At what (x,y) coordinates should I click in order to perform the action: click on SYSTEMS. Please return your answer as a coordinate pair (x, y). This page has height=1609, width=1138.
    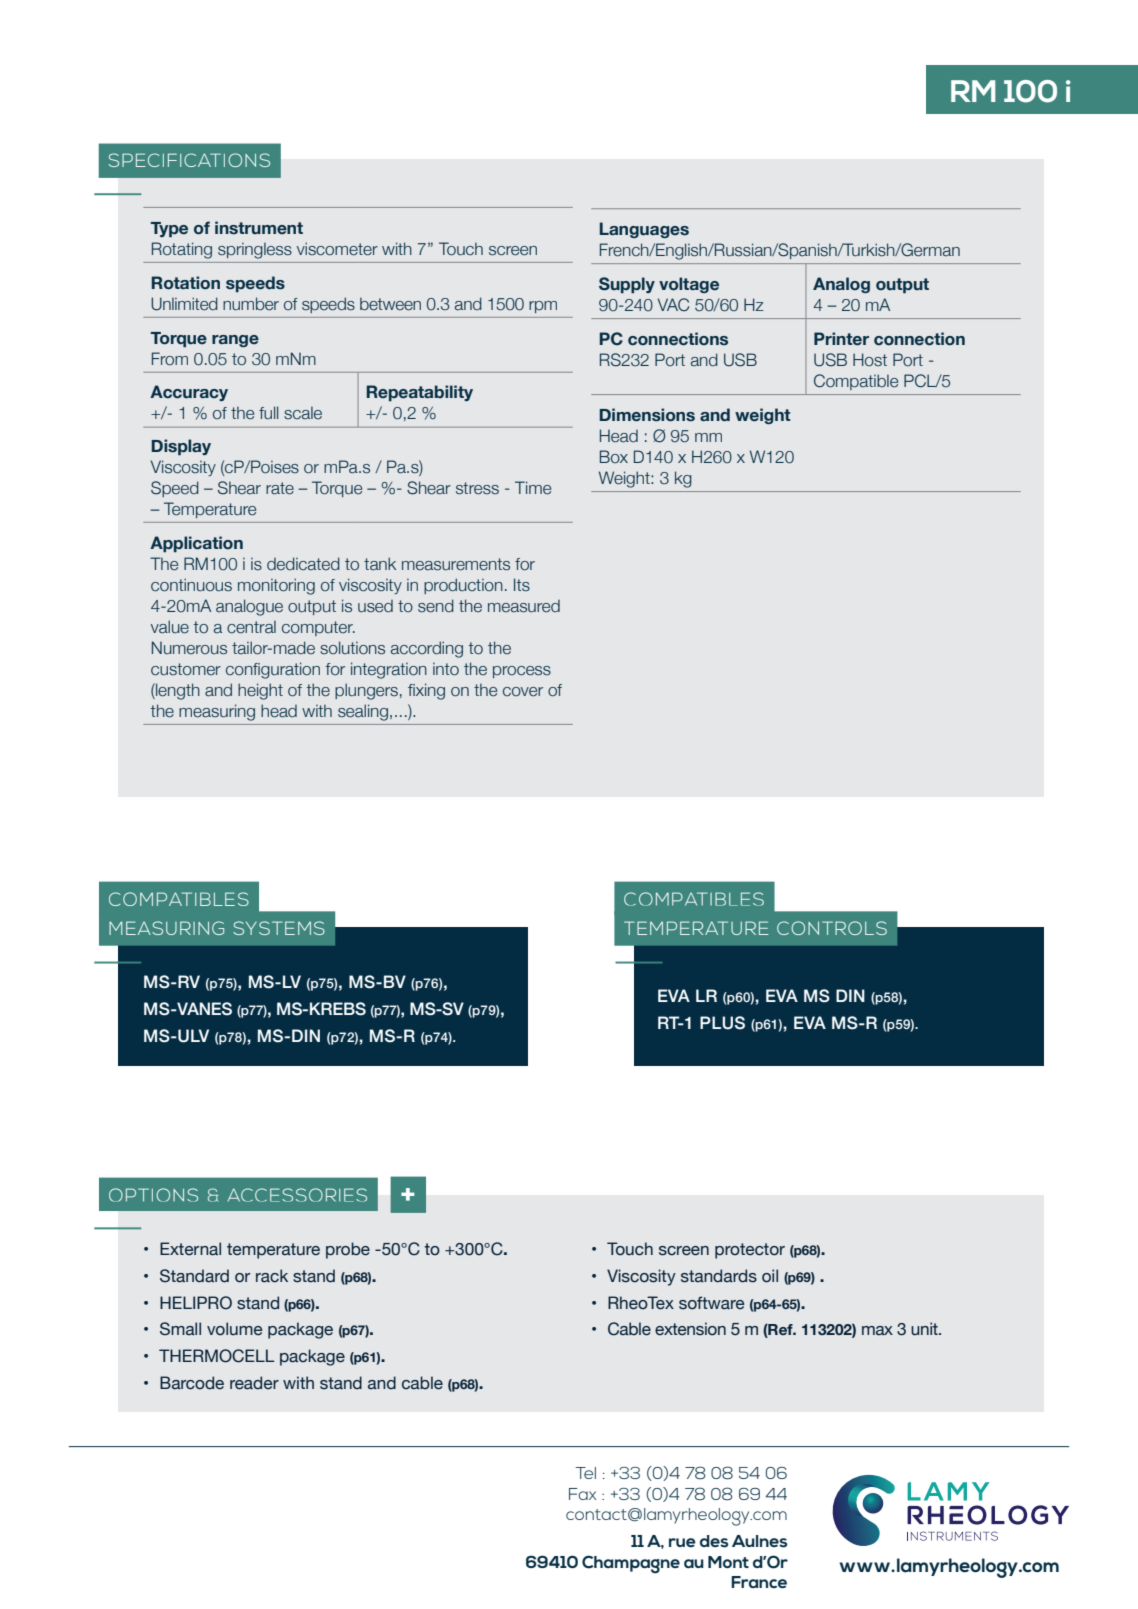
    Looking at the image, I should click on (279, 928).
